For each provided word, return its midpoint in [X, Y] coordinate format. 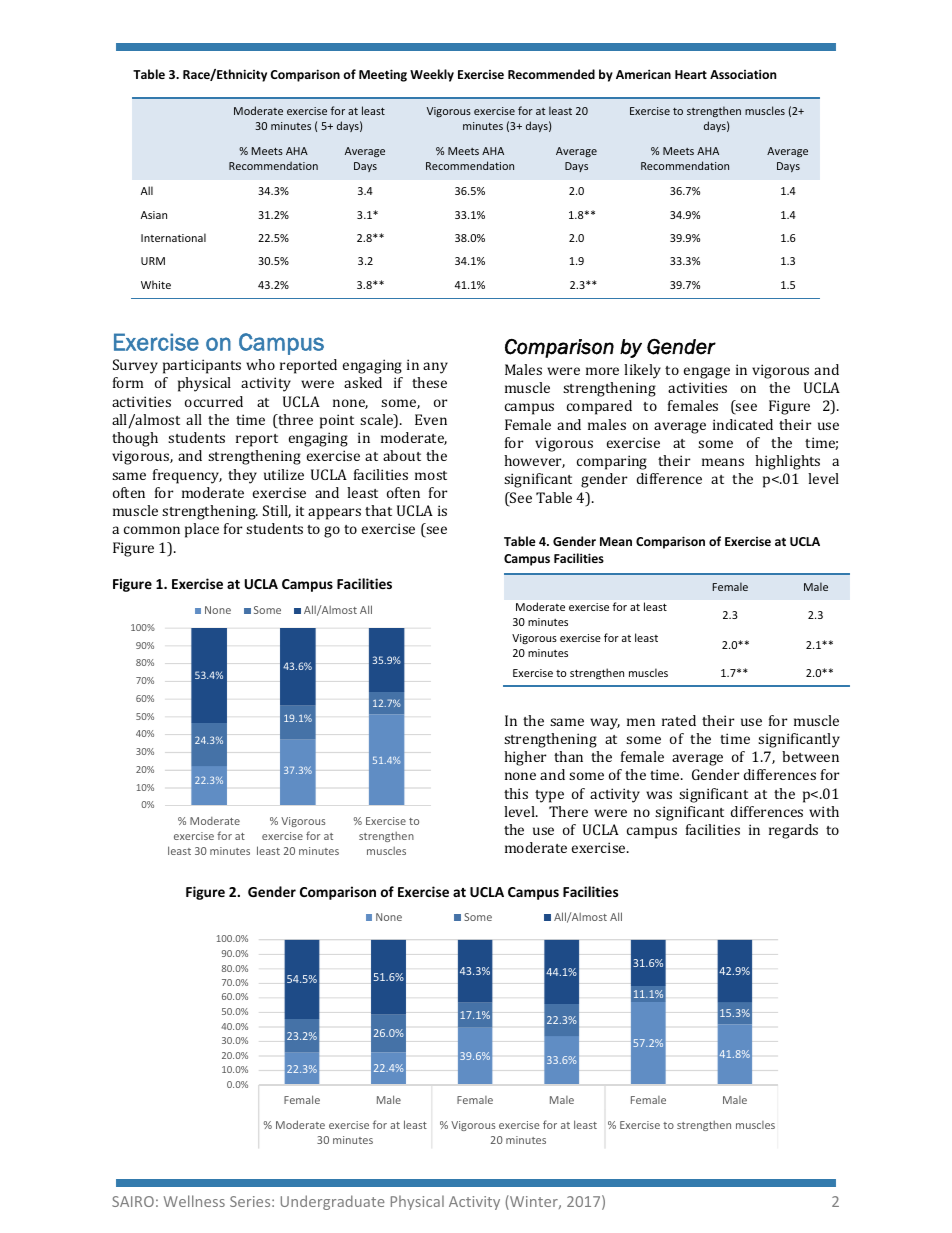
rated [679, 720]
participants [202, 366]
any [435, 368]
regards [793, 831]
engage [707, 373]
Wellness [194, 1201]
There [568, 811]
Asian [154, 215]
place [202, 530]
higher [525, 758]
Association [743, 74]
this [516, 793]
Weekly [432, 75]
